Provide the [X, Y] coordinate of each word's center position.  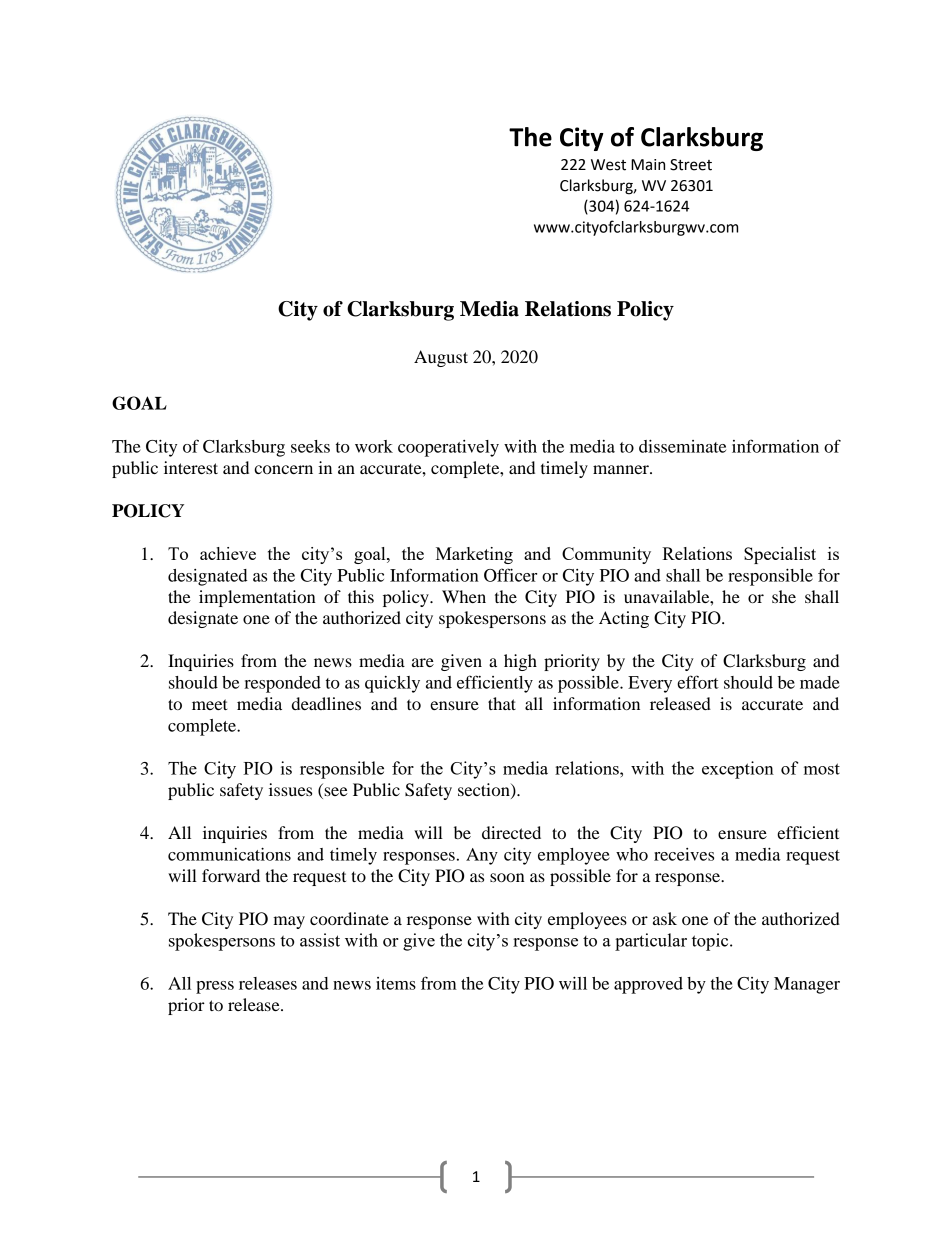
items [396, 983]
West [608, 165]
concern [283, 469]
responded [282, 684]
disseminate [682, 446]
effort [698, 682]
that [502, 703]
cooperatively [448, 448]
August [441, 358]
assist [320, 940]
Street [691, 165]
